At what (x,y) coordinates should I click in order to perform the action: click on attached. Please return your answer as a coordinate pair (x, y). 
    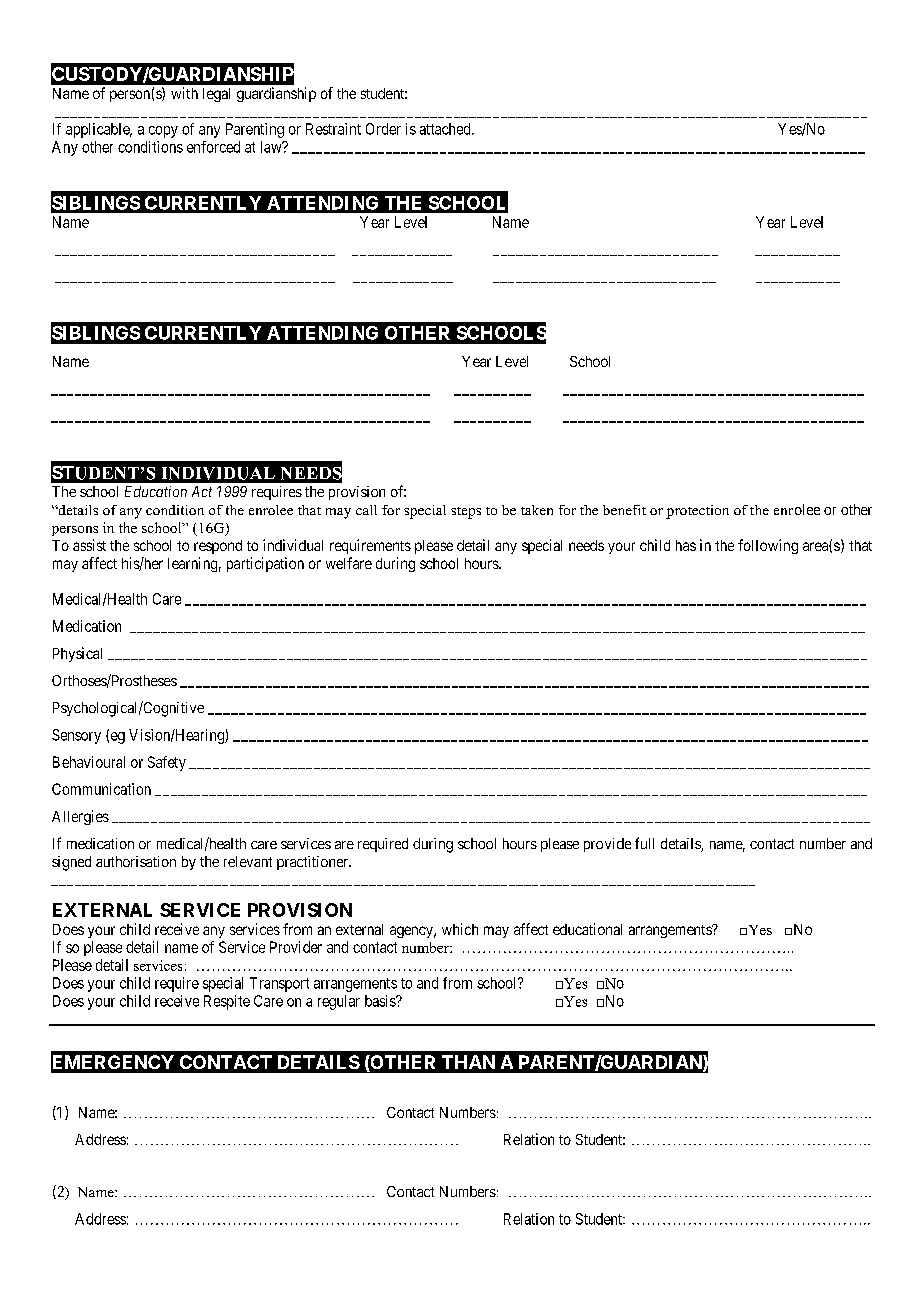
    Looking at the image, I should click on (446, 129).
